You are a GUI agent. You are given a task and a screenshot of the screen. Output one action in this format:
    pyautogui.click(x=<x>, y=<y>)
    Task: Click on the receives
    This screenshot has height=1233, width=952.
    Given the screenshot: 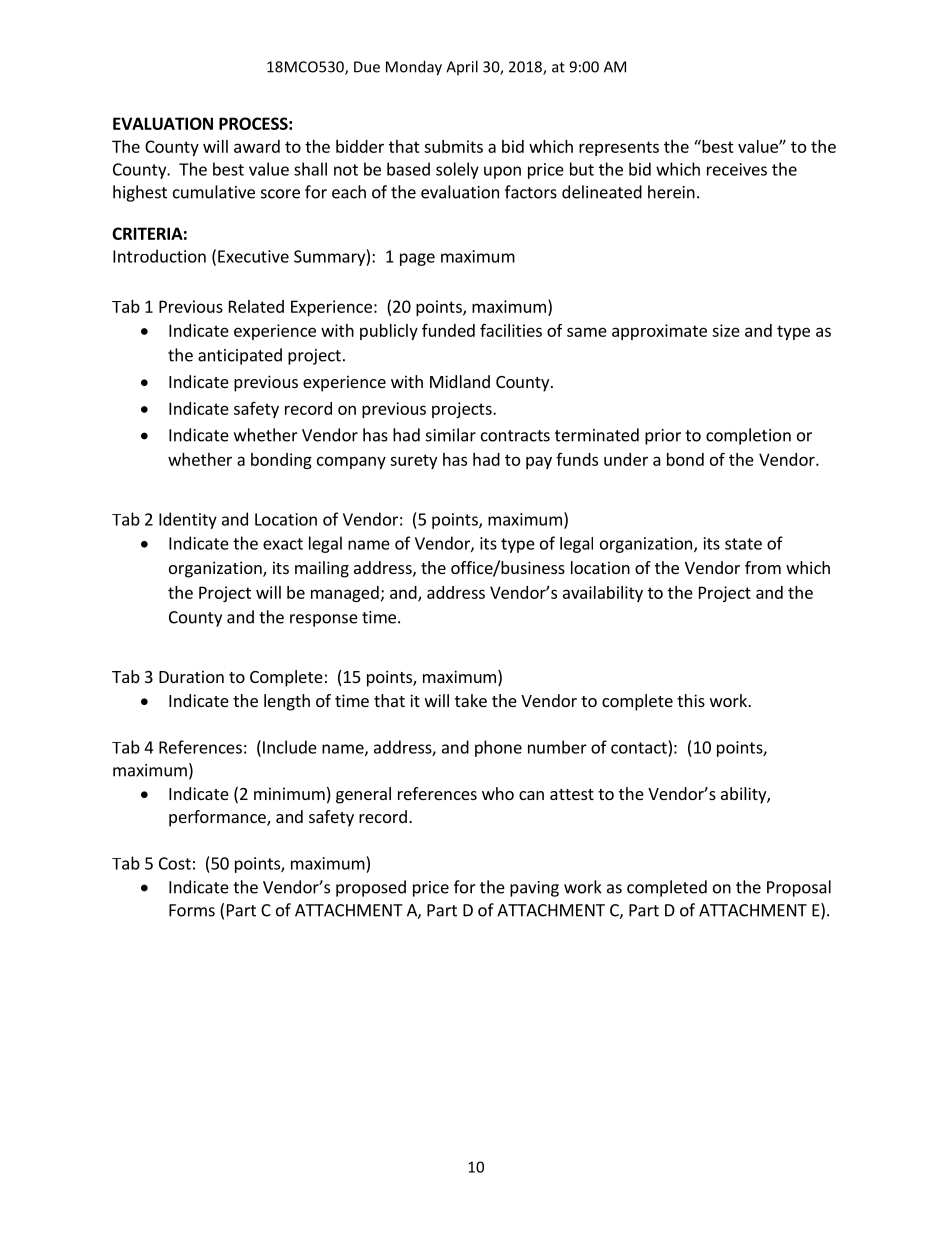 What is the action you would take?
    pyautogui.click(x=737, y=169)
